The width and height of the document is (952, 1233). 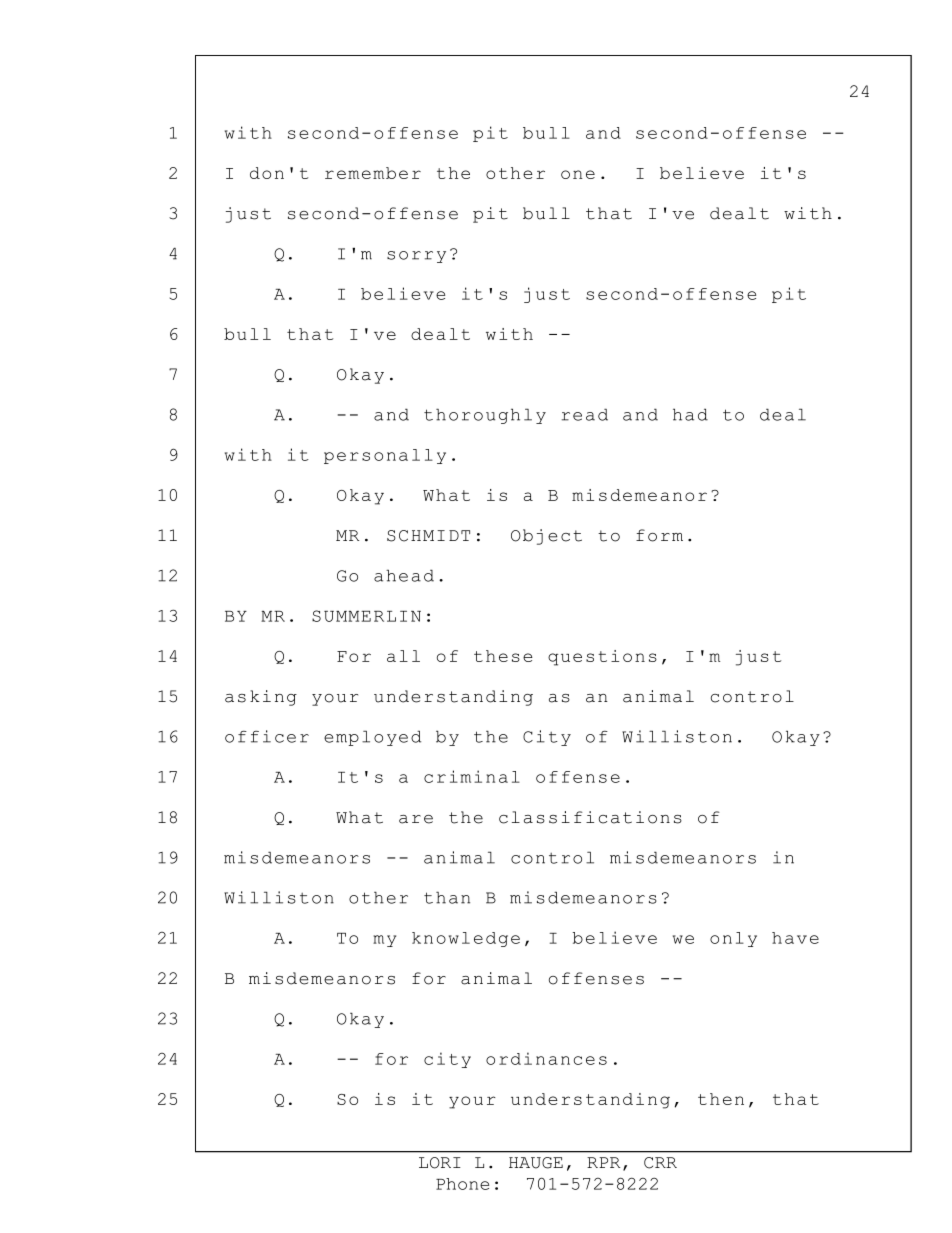 I want to click on form, so click(x=659, y=535).
